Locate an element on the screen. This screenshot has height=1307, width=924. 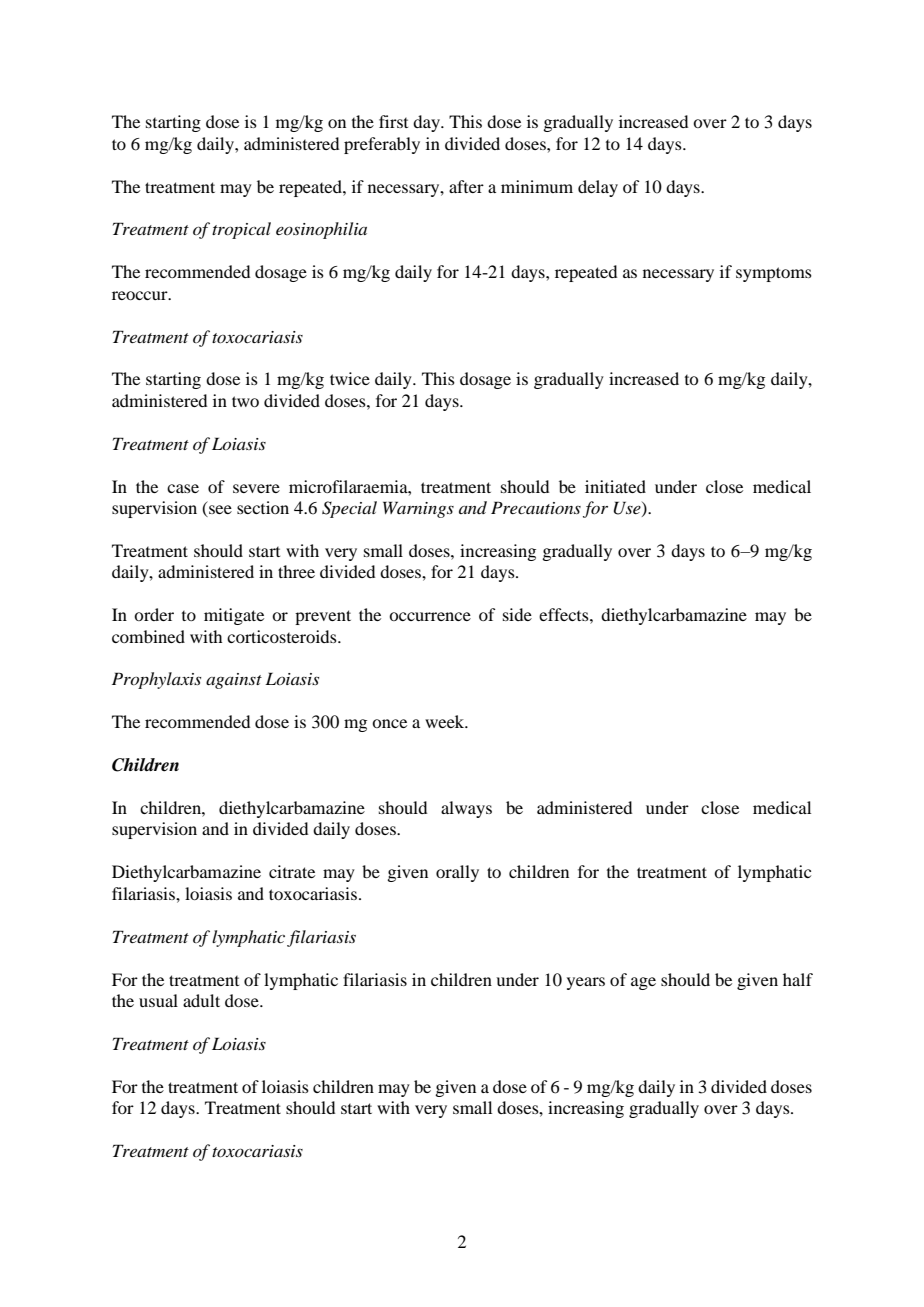
twice is located at coordinates (350, 378).
